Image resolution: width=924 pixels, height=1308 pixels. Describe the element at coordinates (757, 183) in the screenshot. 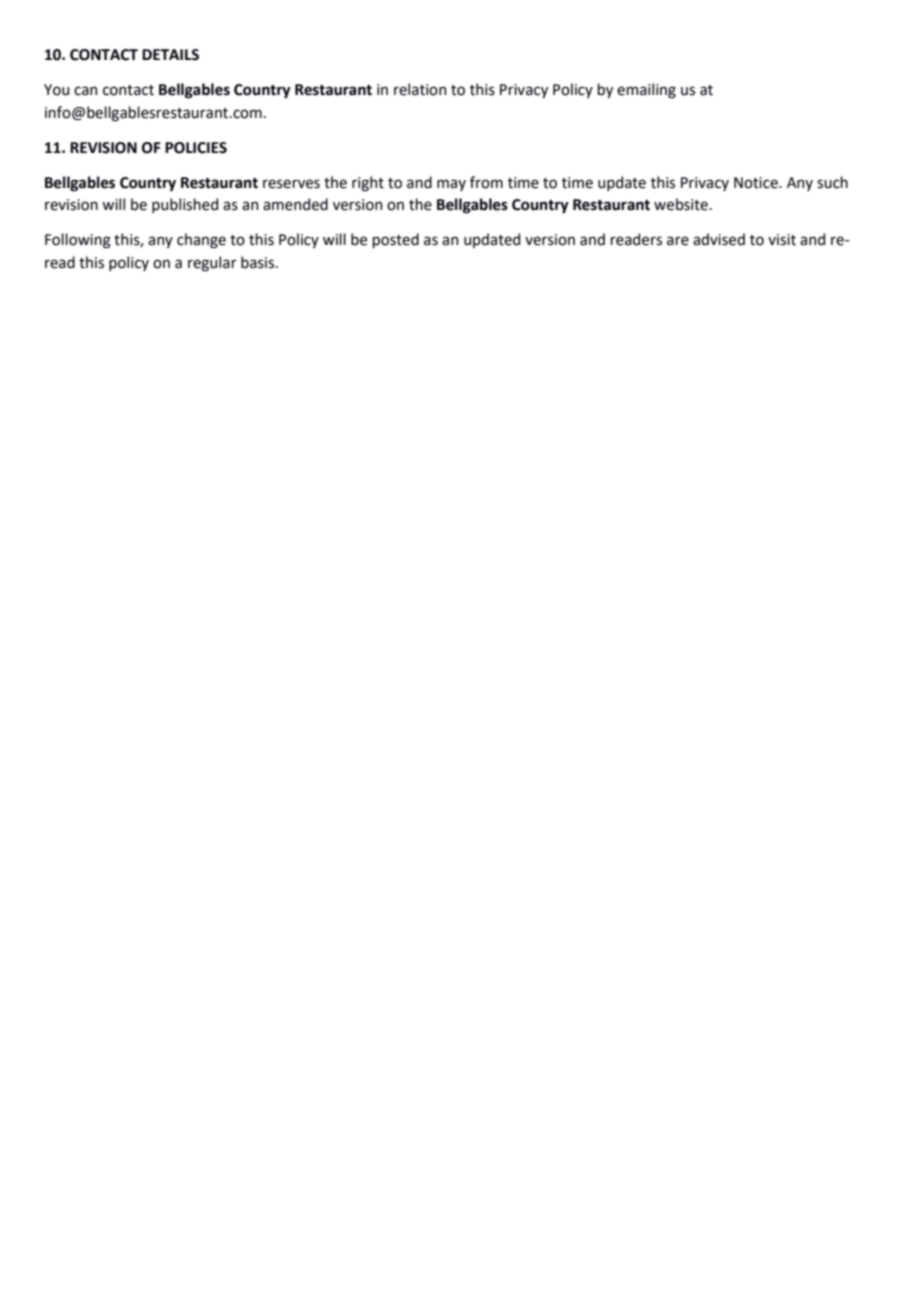

I see `Notice` at that location.
